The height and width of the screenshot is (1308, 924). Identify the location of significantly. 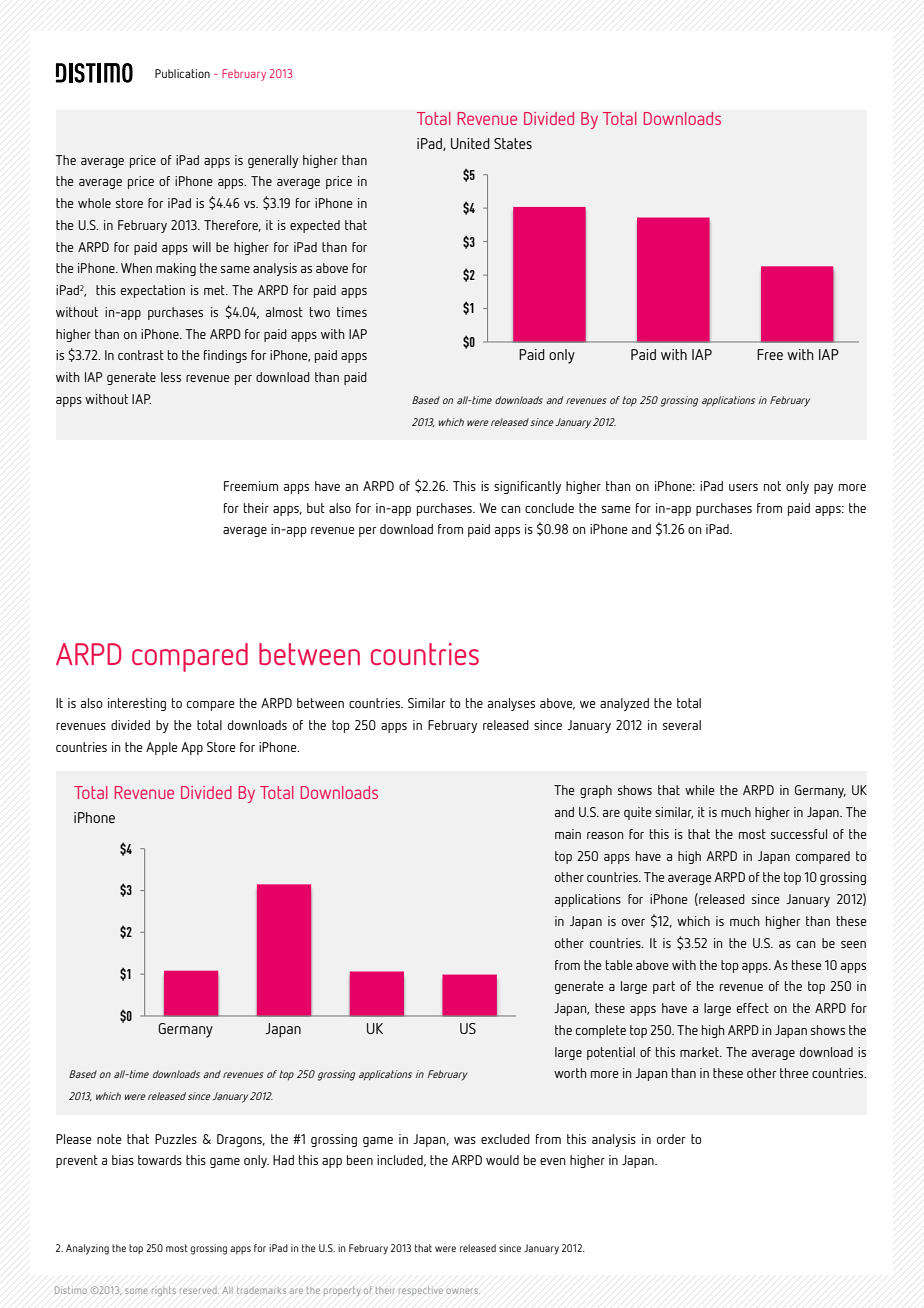
(527, 487).
